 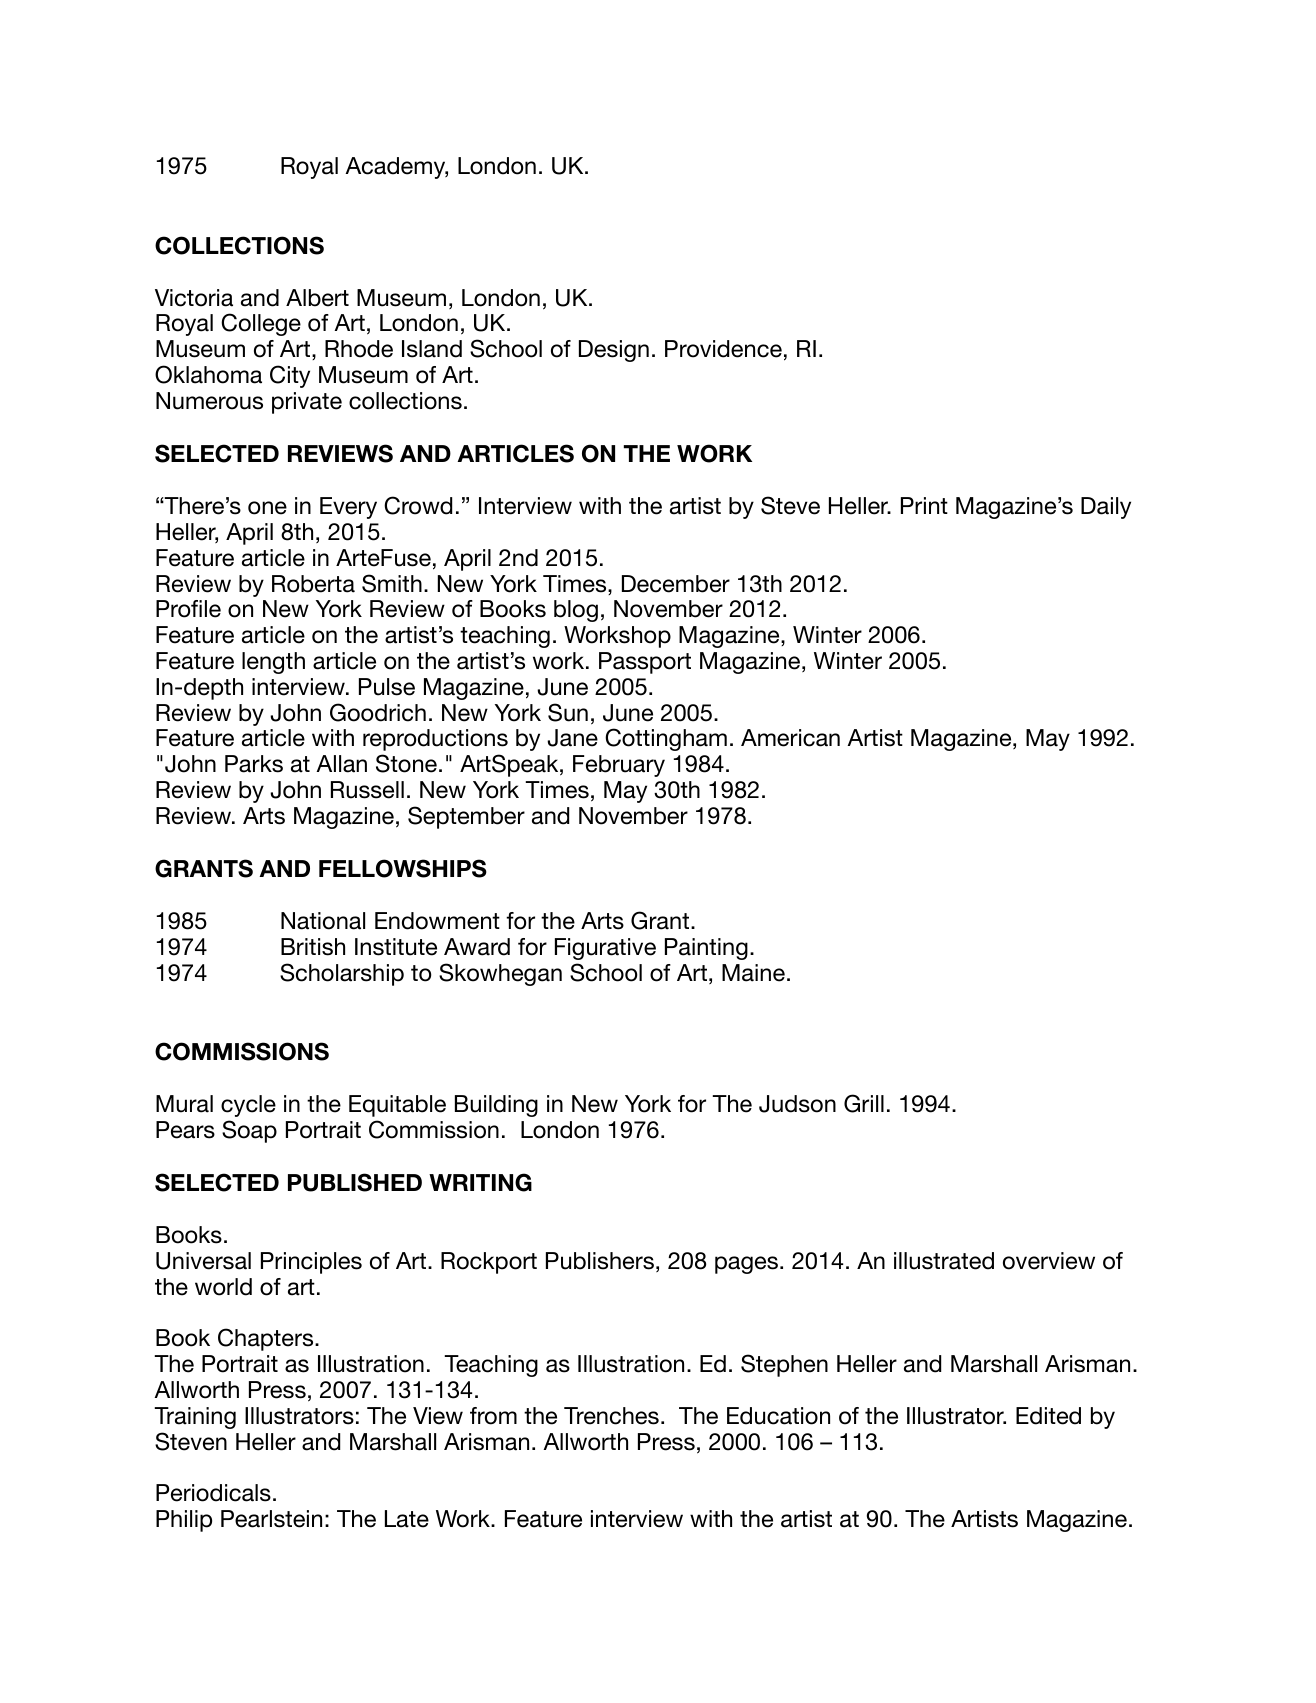 I want to click on Design, so click(x=614, y=351).
